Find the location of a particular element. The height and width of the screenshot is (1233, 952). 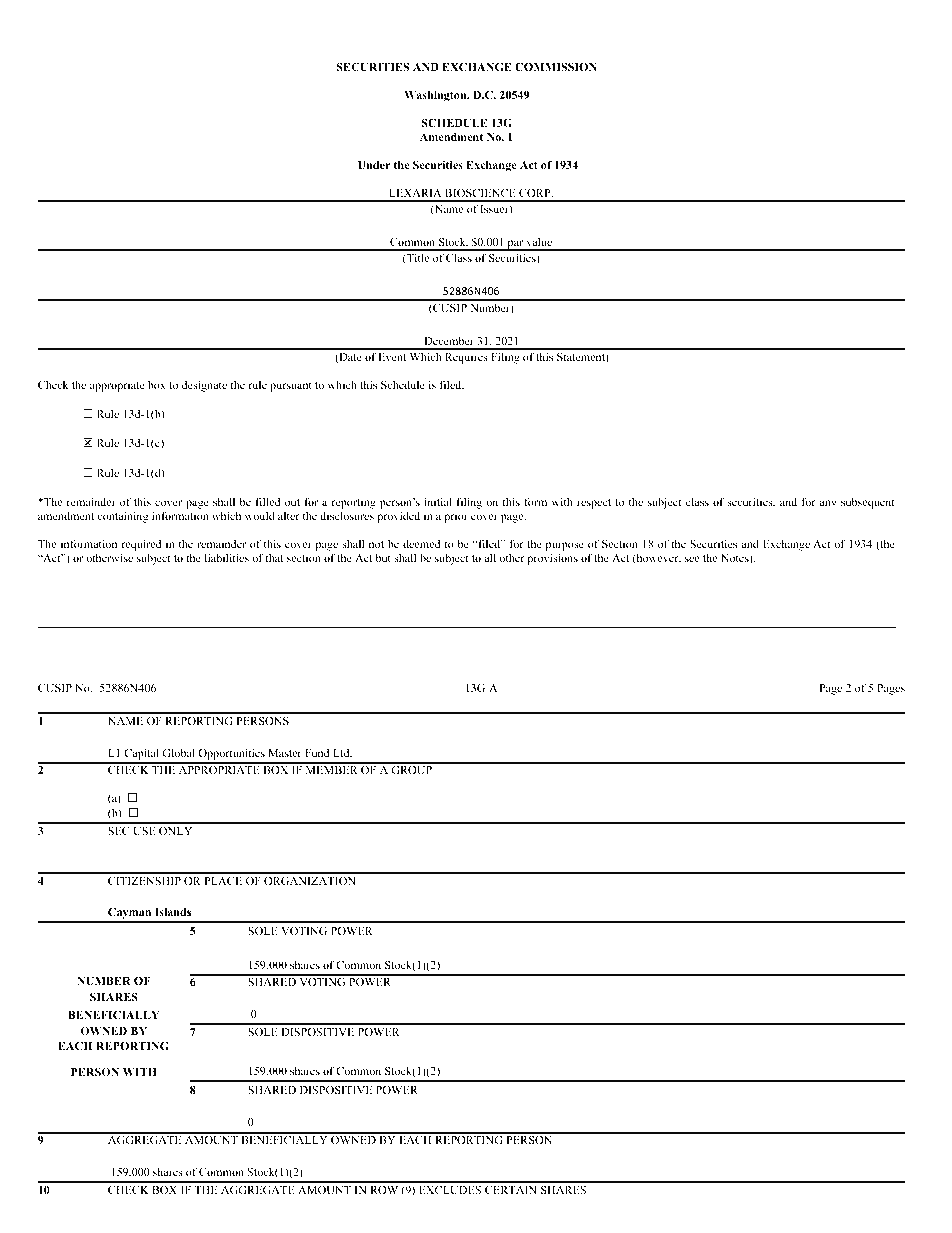

any is located at coordinates (828, 504).
